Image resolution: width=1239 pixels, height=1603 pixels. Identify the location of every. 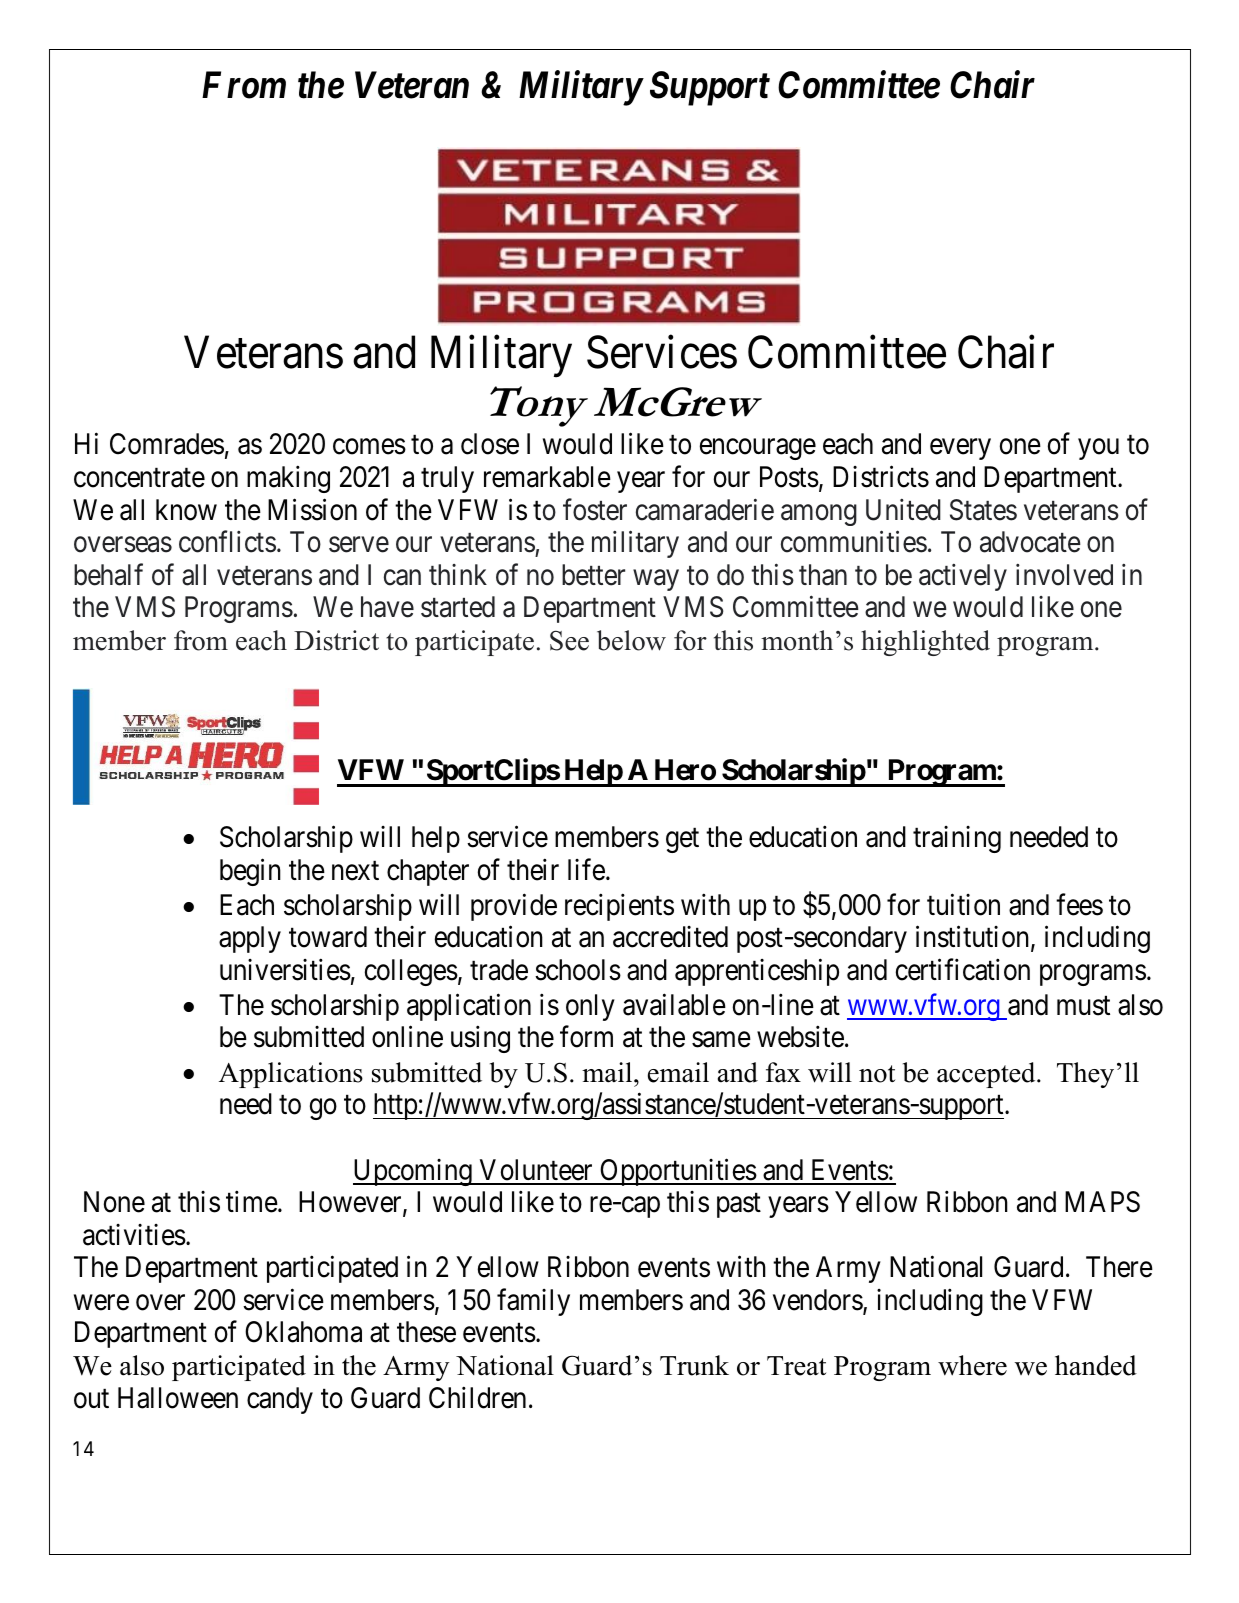
(960, 449).
